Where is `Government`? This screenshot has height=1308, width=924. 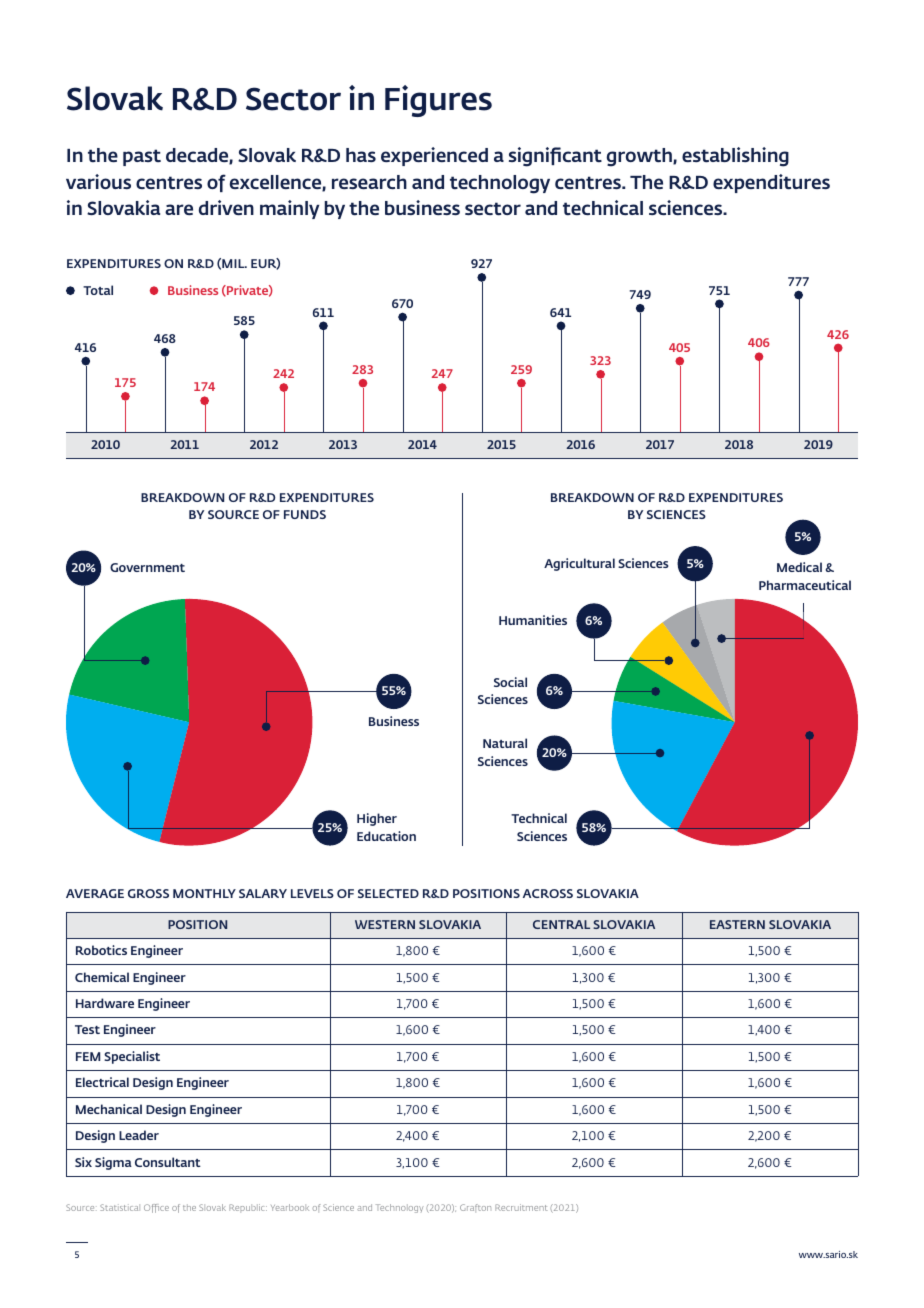
Government is located at coordinates (147, 567).
